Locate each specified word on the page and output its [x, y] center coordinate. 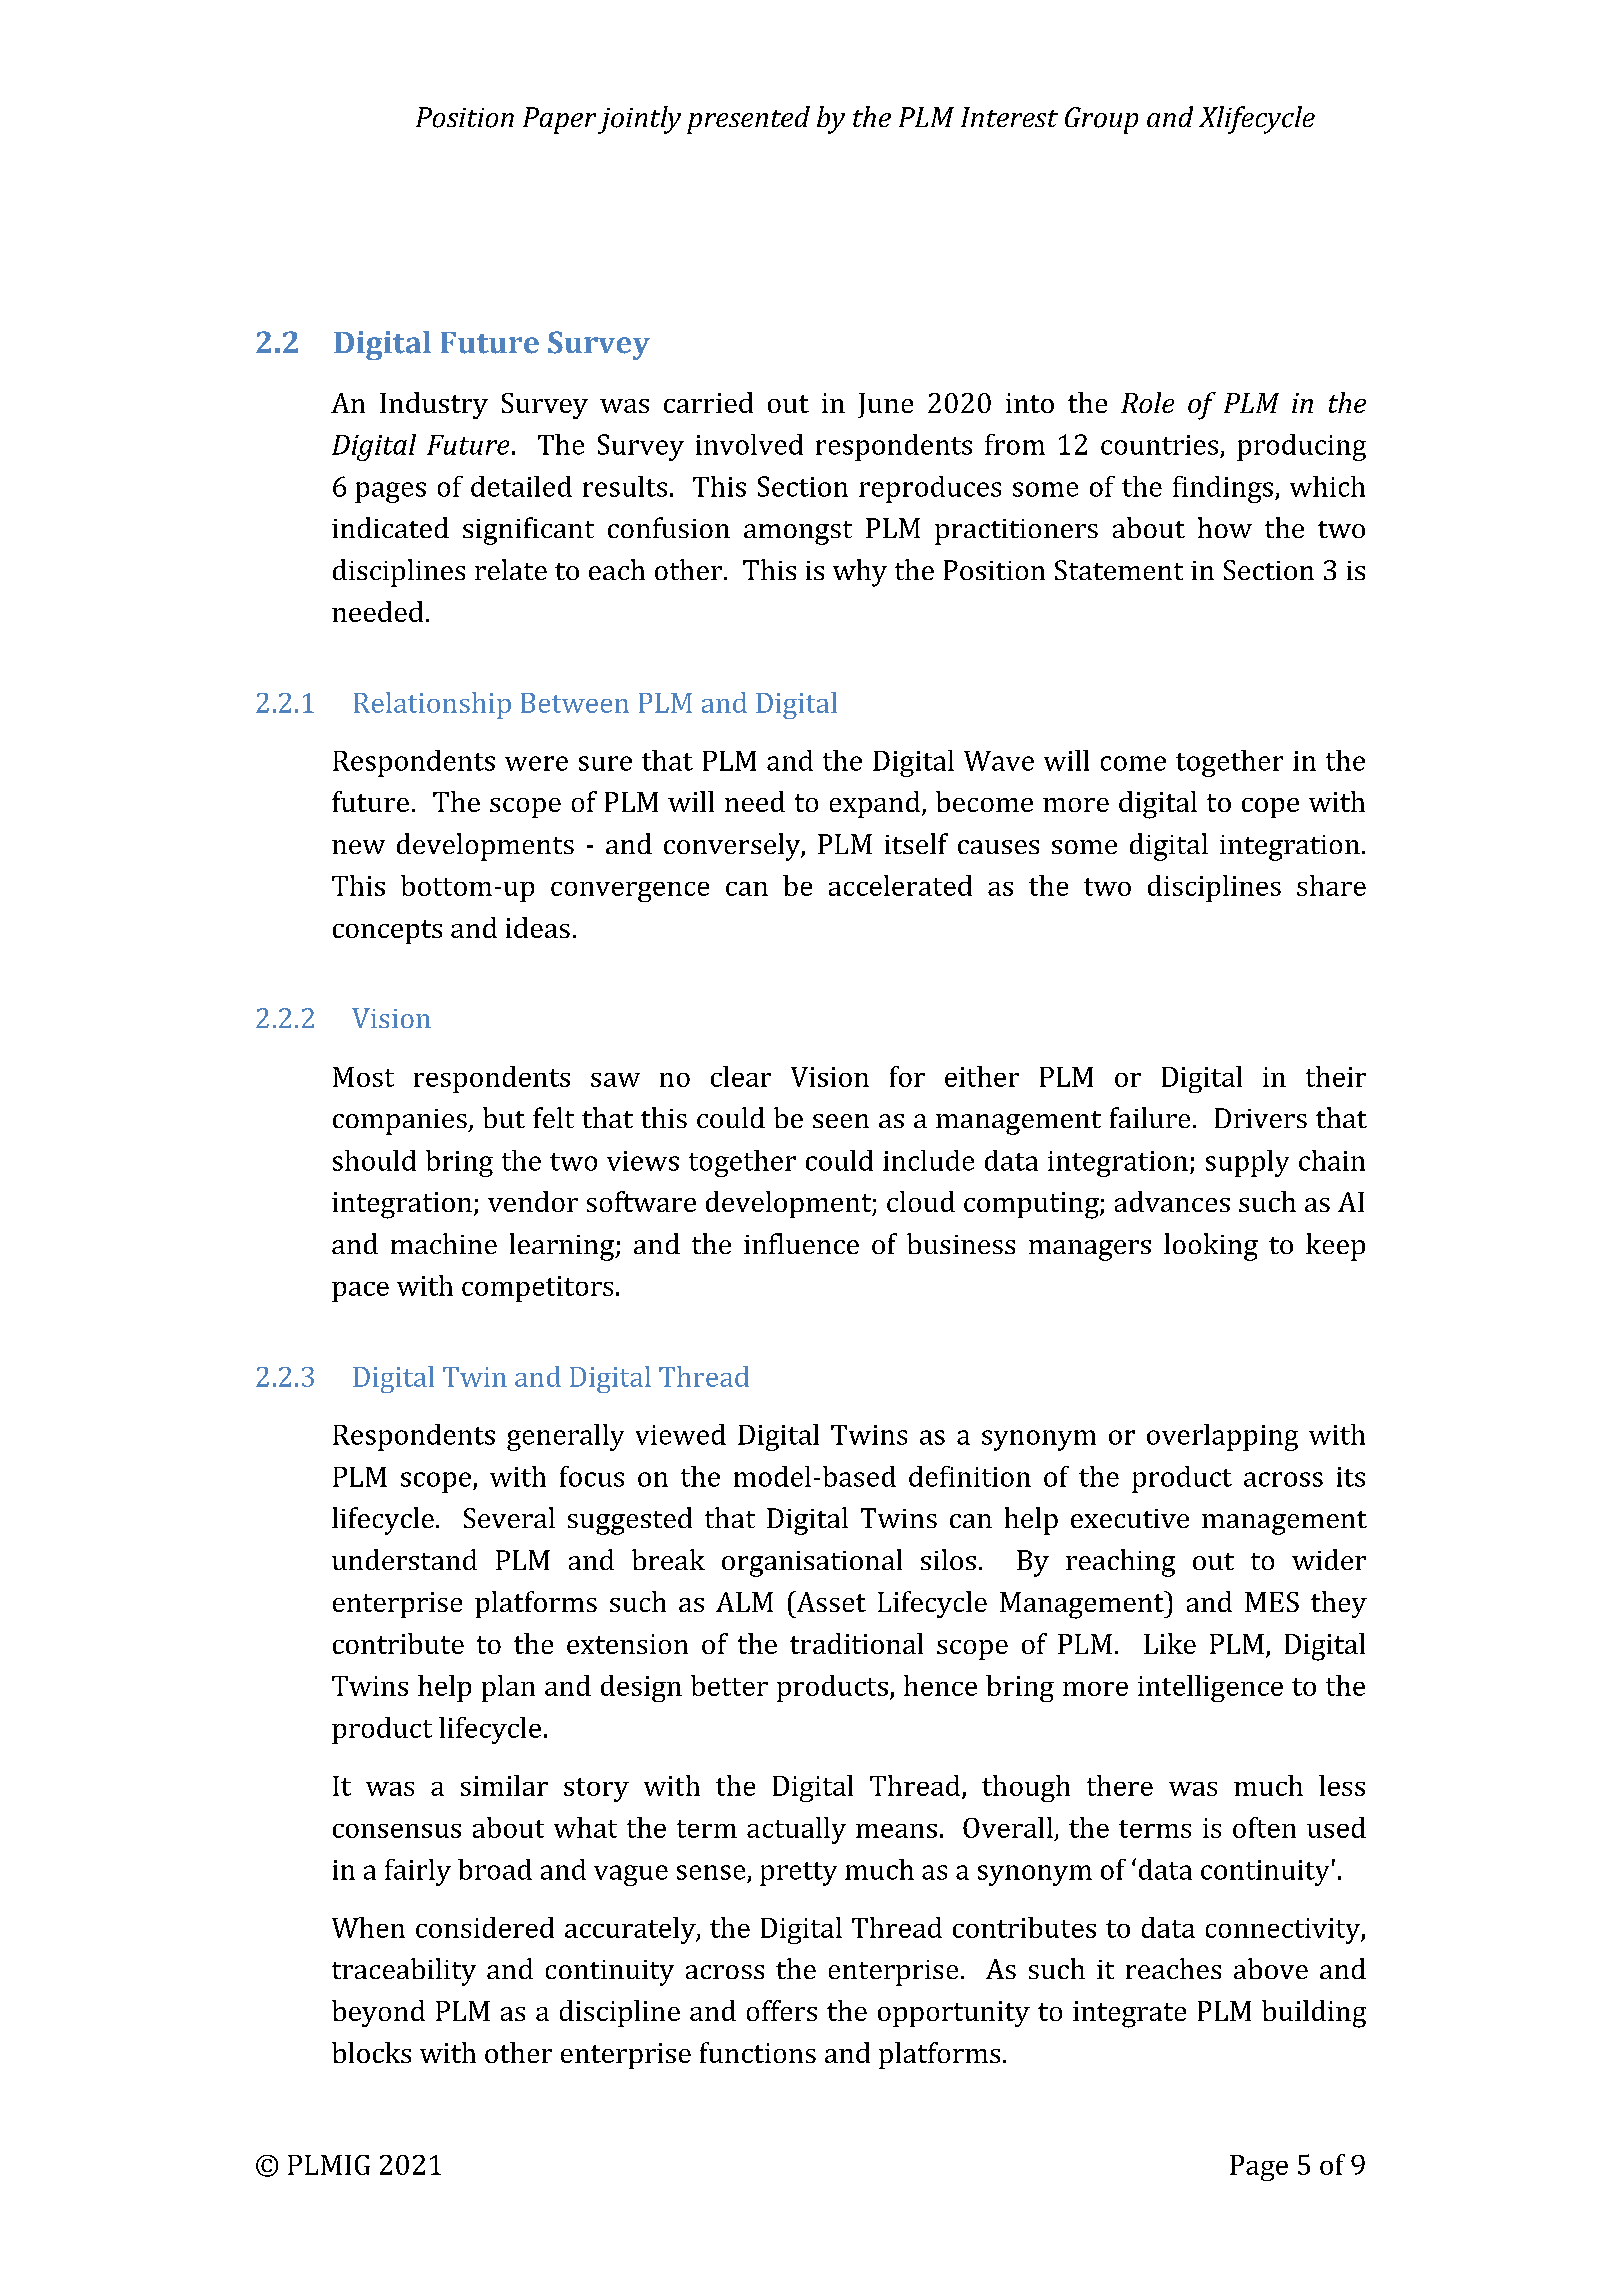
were [536, 763]
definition [970, 1476]
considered [485, 1927]
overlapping [1222, 1437]
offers [782, 2010]
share [1331, 885]
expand [875, 804]
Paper [559, 120]
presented [748, 120]
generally [565, 1437]
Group [1101, 120]
